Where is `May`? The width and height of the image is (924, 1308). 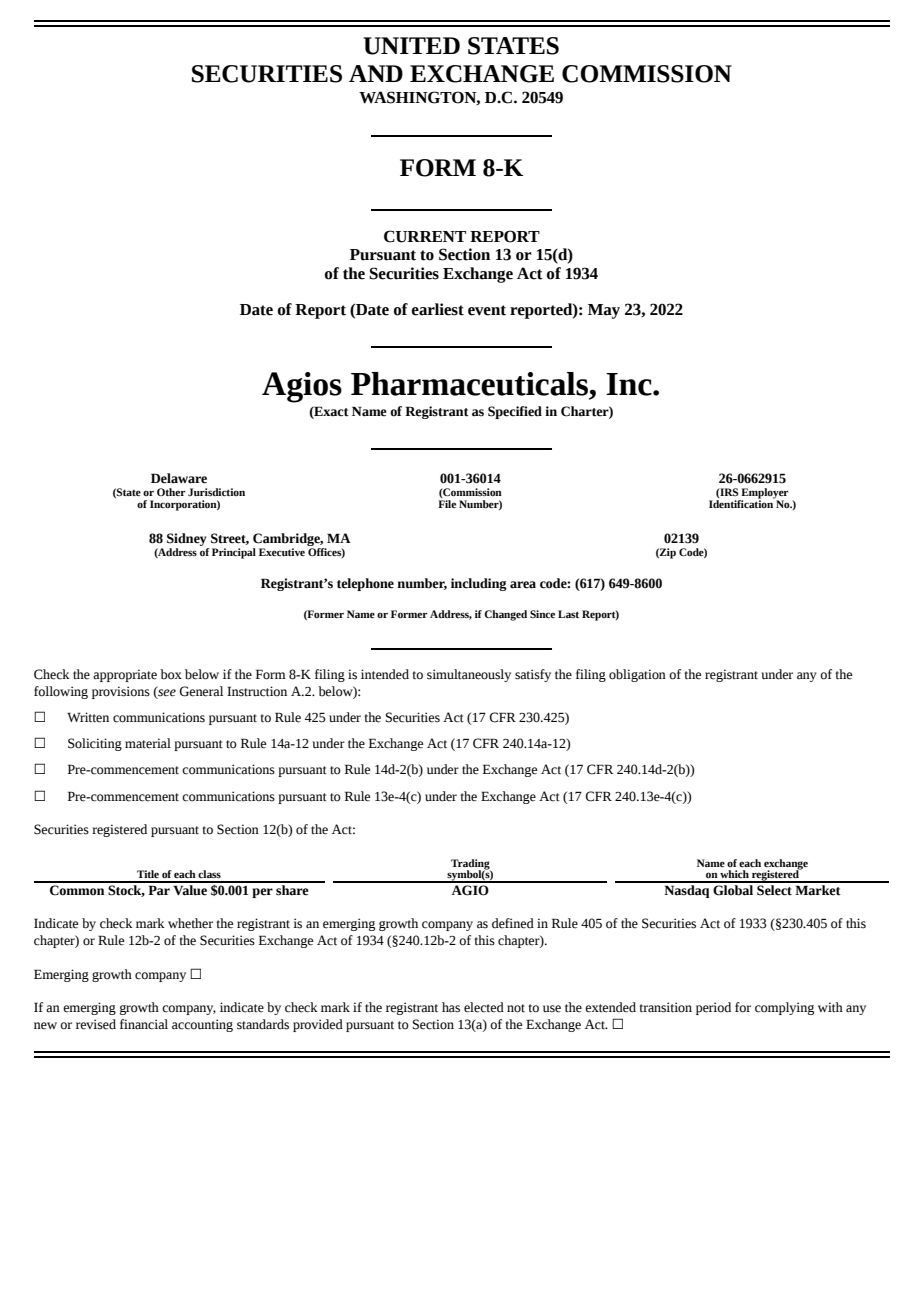 May is located at coordinates (604, 311).
